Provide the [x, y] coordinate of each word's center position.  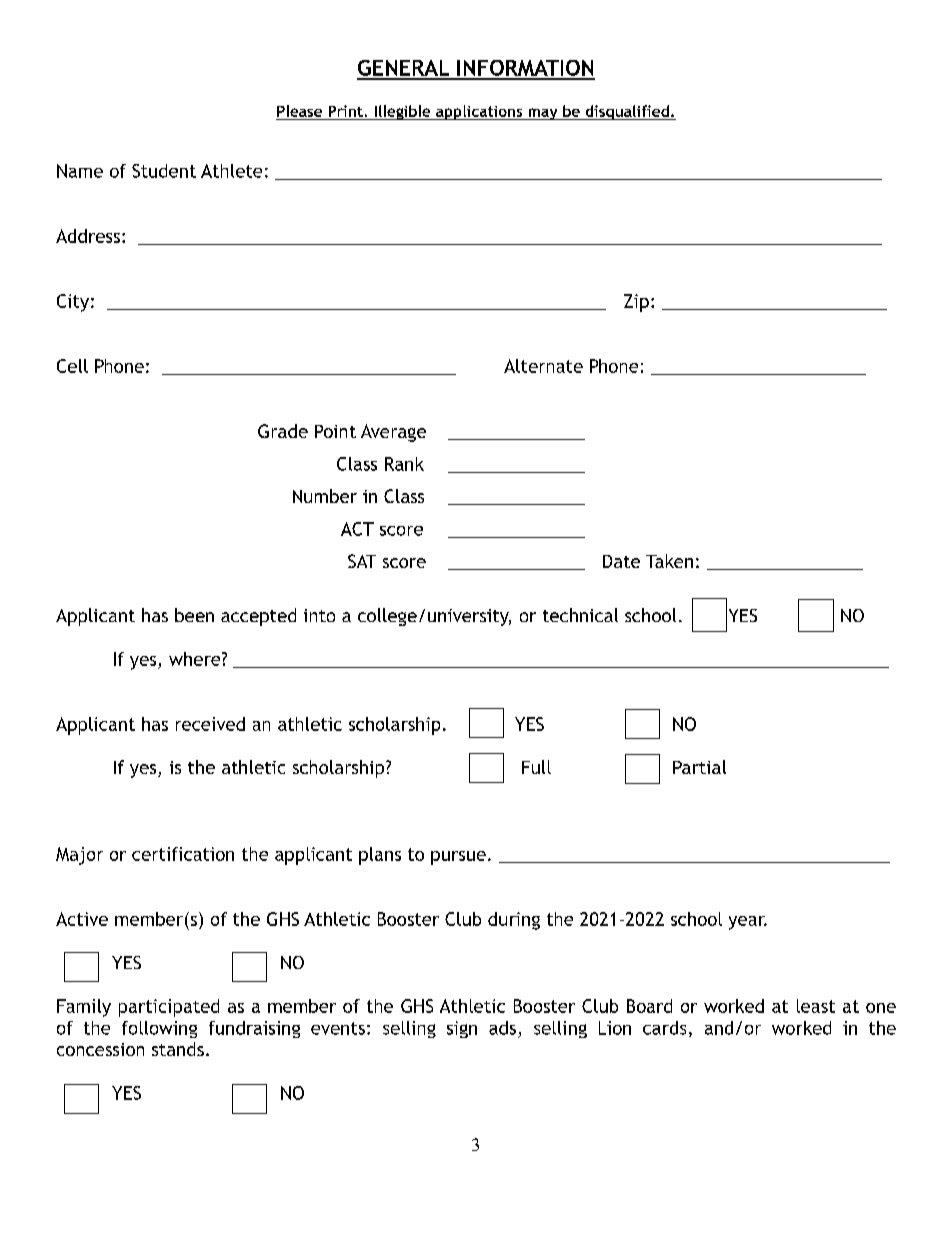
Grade [283, 431]
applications [479, 112]
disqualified [627, 112]
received [210, 724]
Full [536, 767]
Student [164, 171]
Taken [669, 561]
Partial [699, 767]
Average [393, 433]
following [159, 1029]
